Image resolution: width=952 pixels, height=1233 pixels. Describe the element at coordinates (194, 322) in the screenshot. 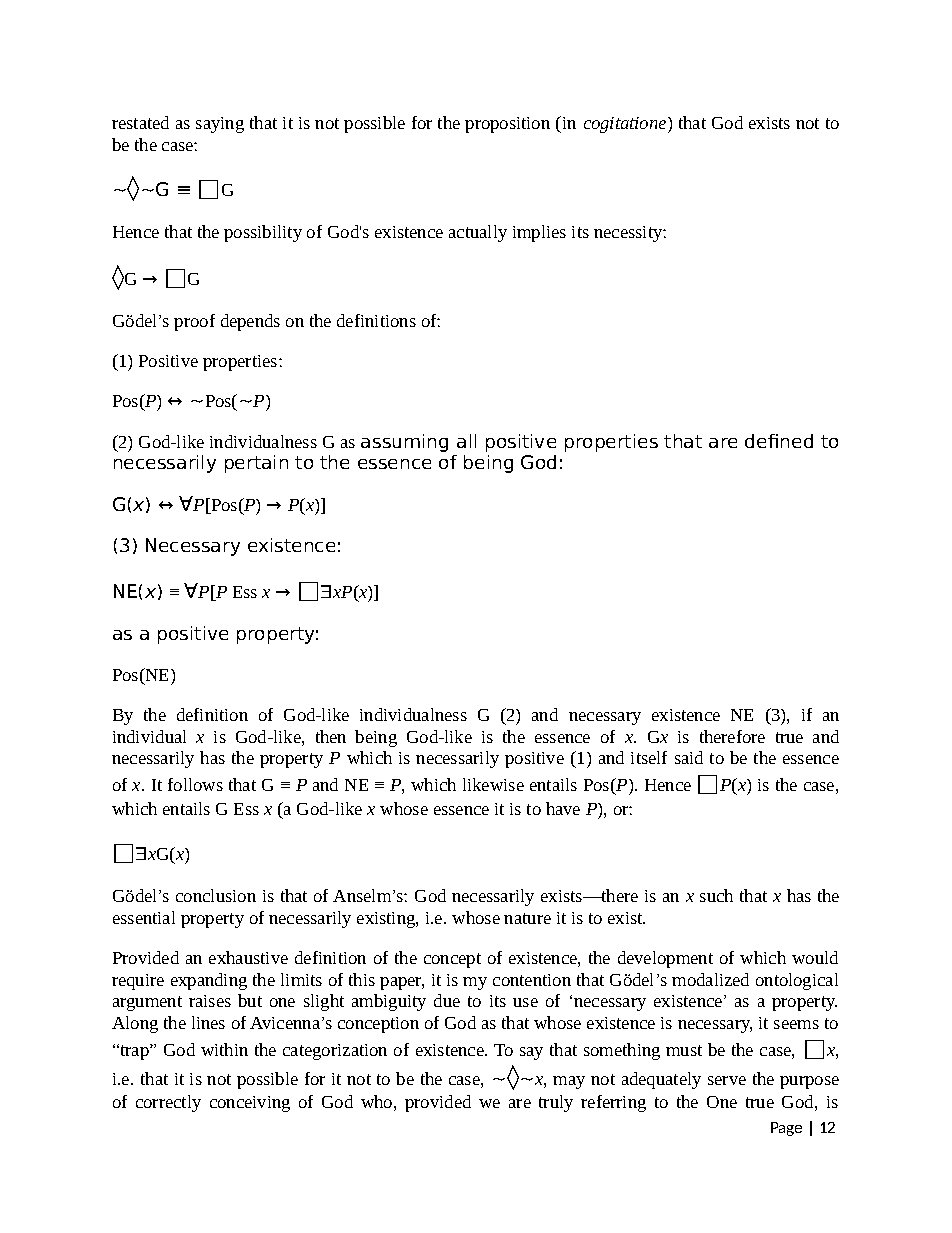

I see `proof` at that location.
